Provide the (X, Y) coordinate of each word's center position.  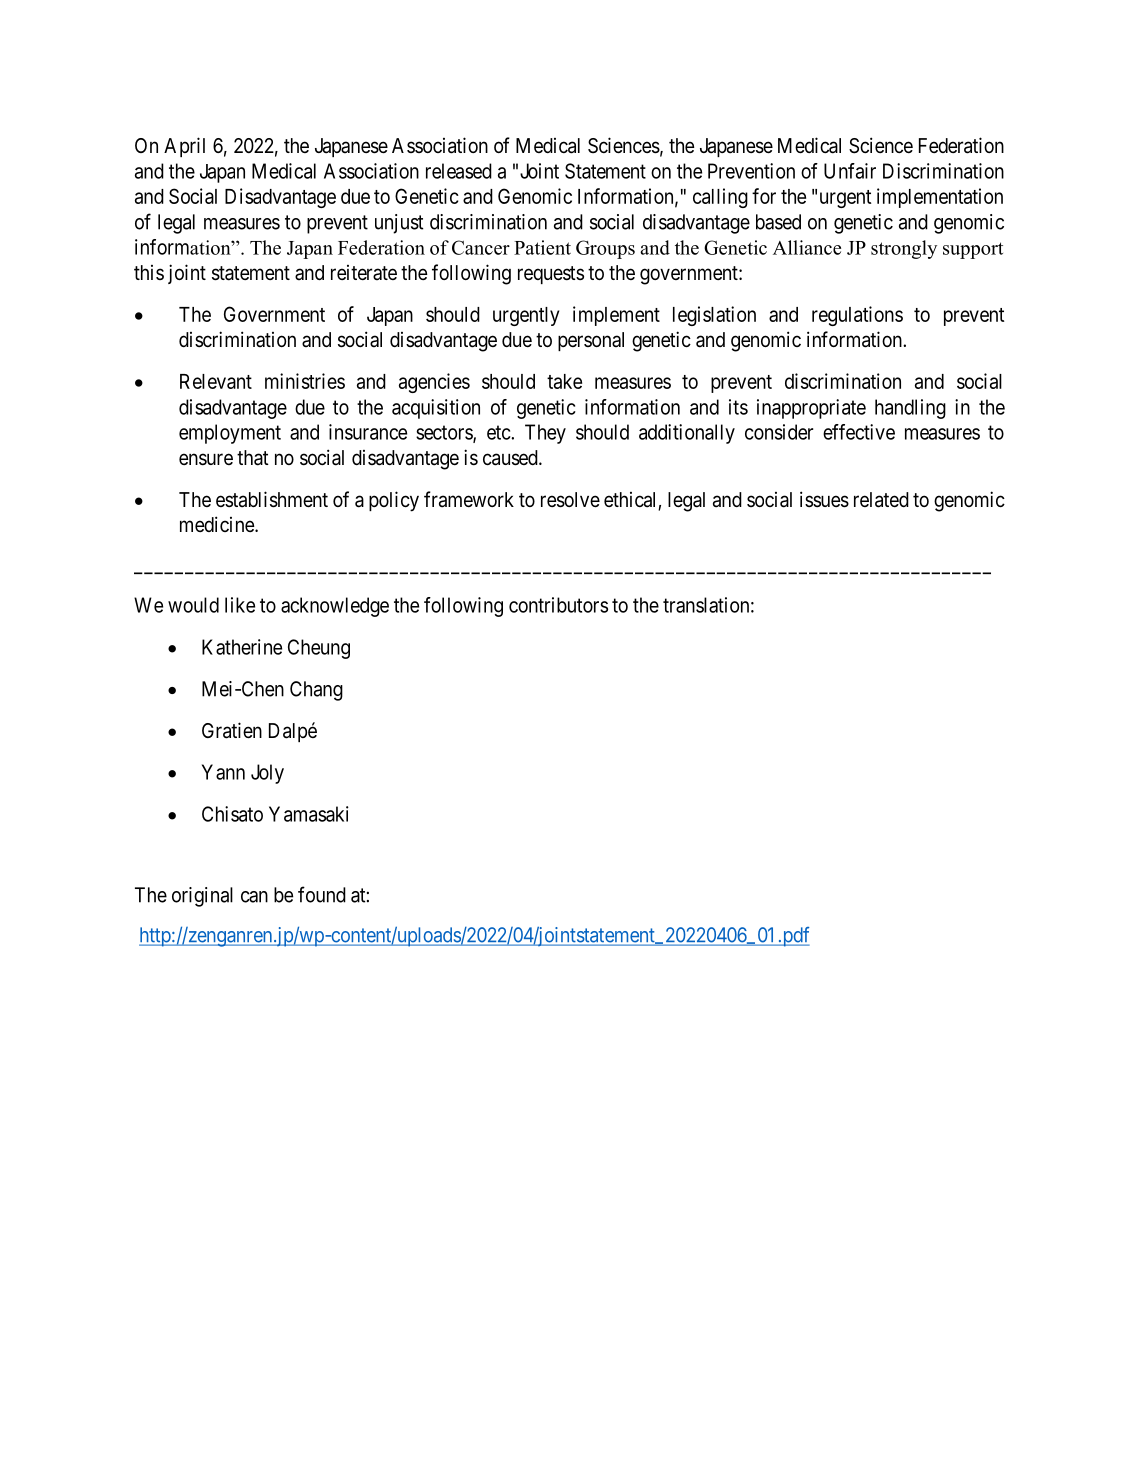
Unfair (850, 171)
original (202, 897)
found (322, 894)
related (881, 500)
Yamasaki (309, 814)
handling (910, 409)
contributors (558, 605)
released (459, 171)
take (564, 381)
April (184, 147)
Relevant (216, 381)
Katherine (242, 647)
